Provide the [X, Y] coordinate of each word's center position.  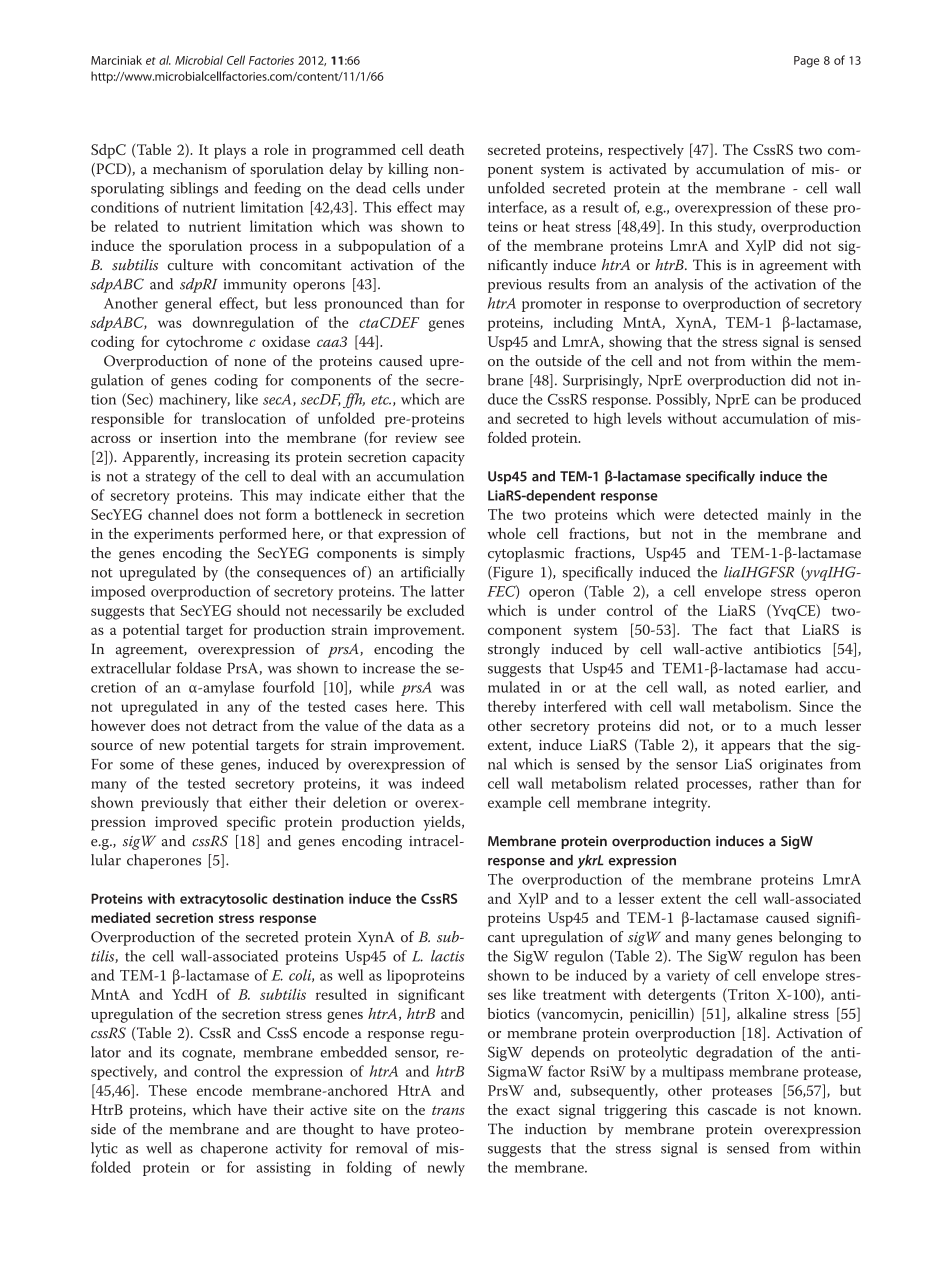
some [137, 766]
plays [230, 151]
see [454, 439]
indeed [443, 783]
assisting [283, 1169]
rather [778, 783]
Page [806, 62]
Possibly [683, 400]
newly [446, 1169]
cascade [732, 1109]
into [238, 438]
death [446, 149]
